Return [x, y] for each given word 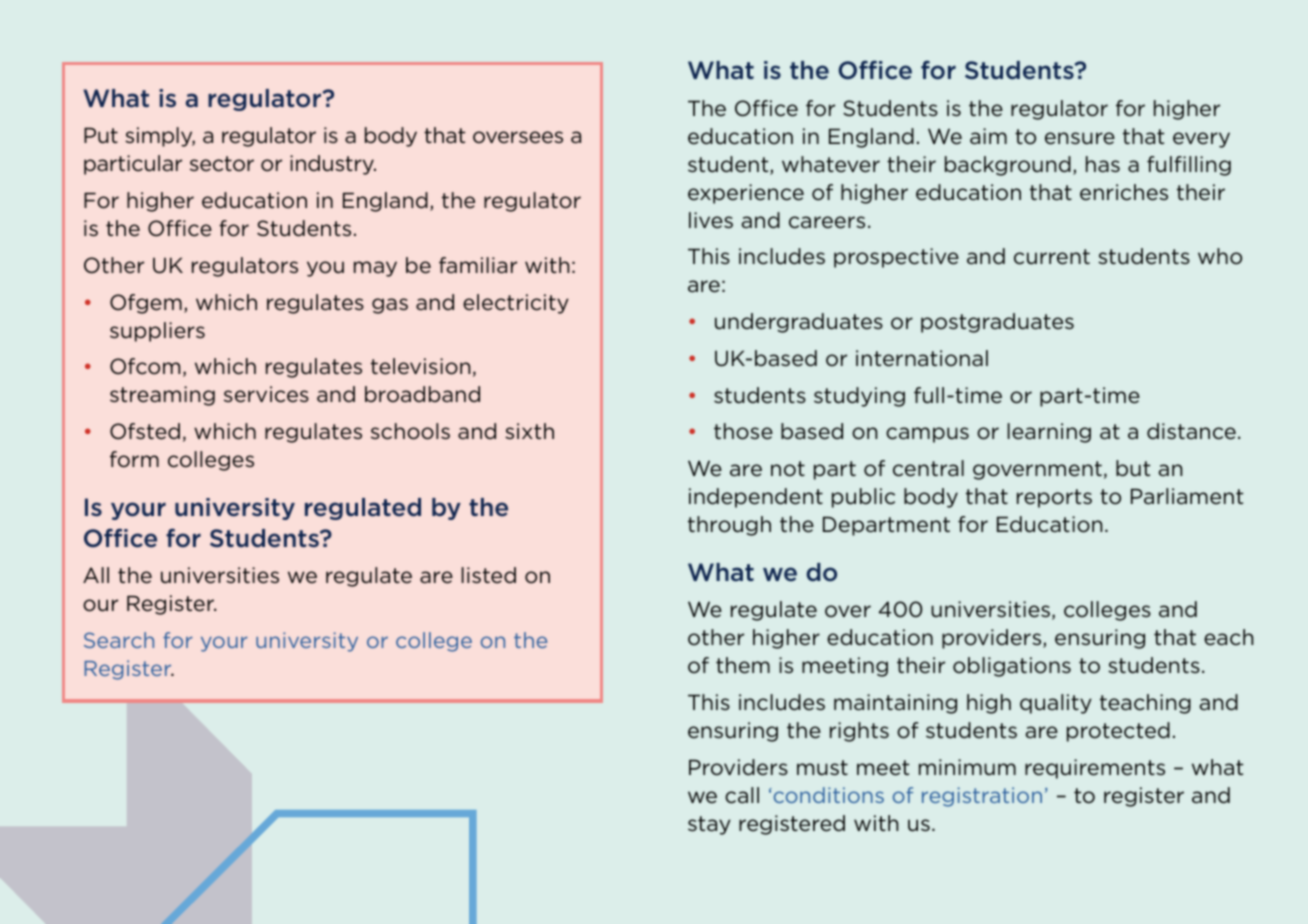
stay [709, 825]
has [1103, 164]
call [742, 795]
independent [756, 498]
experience [746, 194]
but [1133, 468]
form [134, 459]
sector [222, 164]
